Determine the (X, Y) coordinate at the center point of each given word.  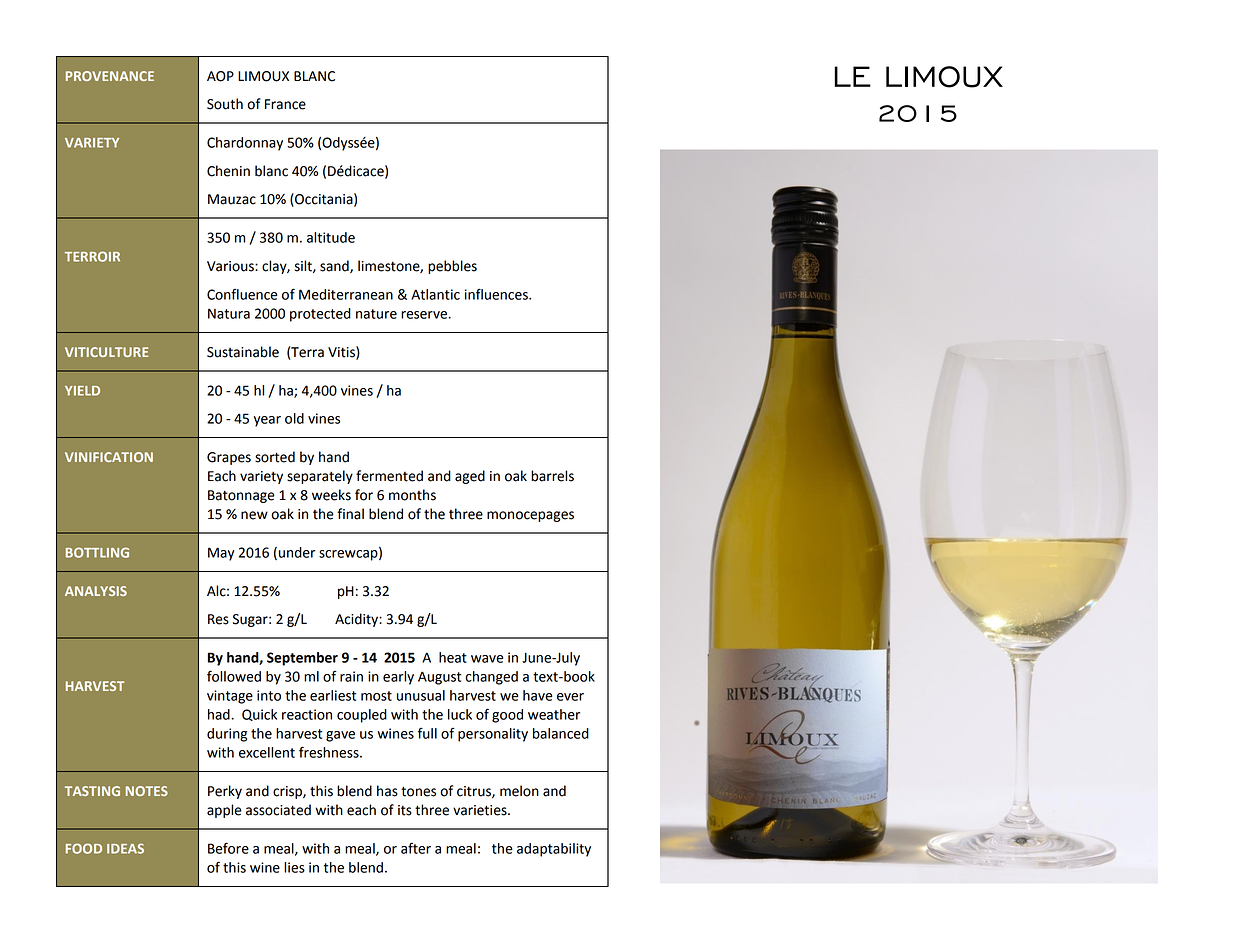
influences (497, 294)
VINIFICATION (109, 457)
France (285, 104)
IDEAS (125, 848)
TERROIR (92, 256)
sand (335, 266)
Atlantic (435, 294)
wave (487, 659)
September (302, 659)
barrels (552, 476)
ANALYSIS (96, 591)
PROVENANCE (110, 76)
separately (320, 477)
